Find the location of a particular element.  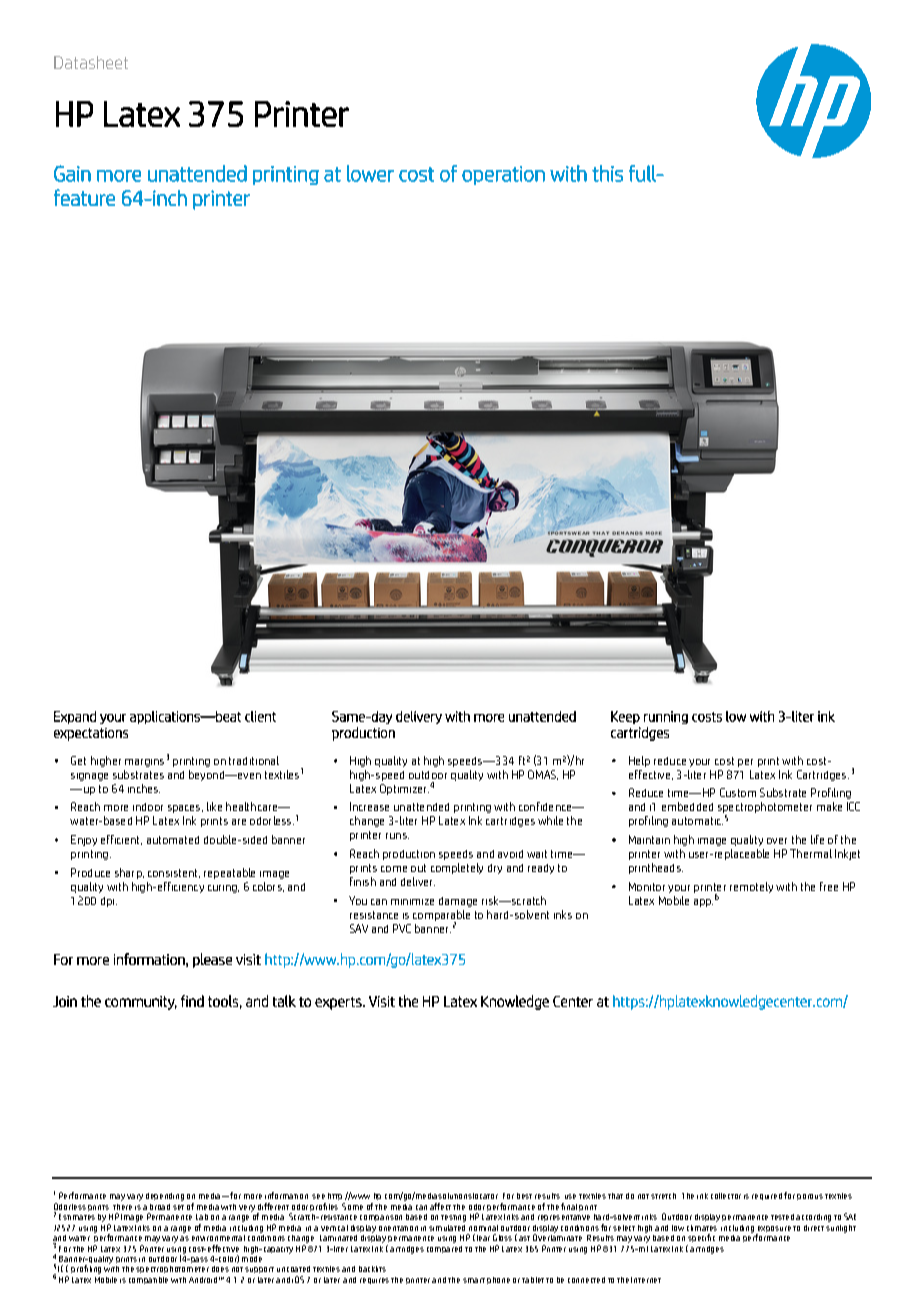

compatible is located at coordinates (148, 1280).
